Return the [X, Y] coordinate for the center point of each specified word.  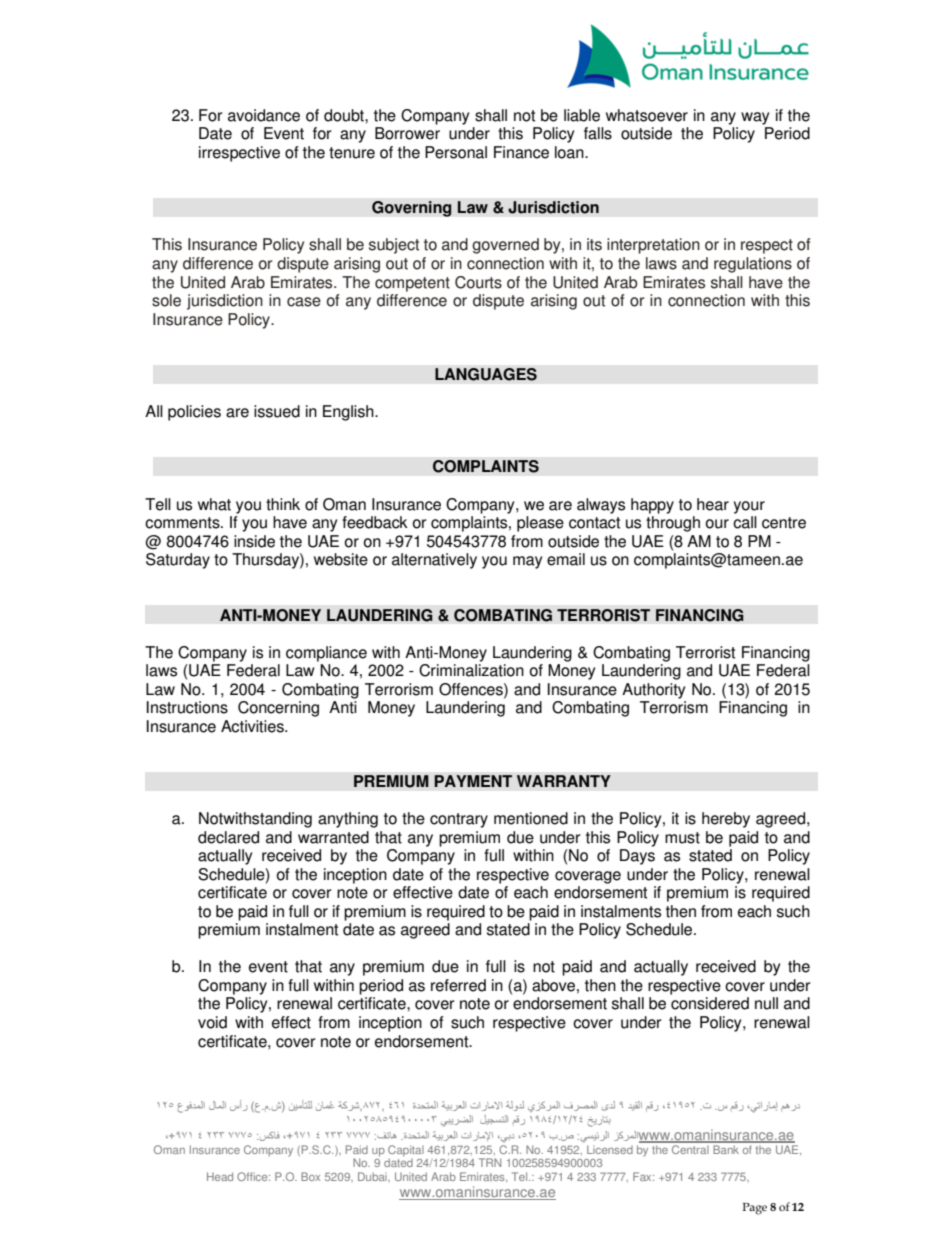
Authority [653, 691]
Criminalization [471, 670]
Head [220, 1176]
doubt [345, 115]
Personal [456, 152]
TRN [490, 1162]
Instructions [187, 707]
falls [598, 133]
